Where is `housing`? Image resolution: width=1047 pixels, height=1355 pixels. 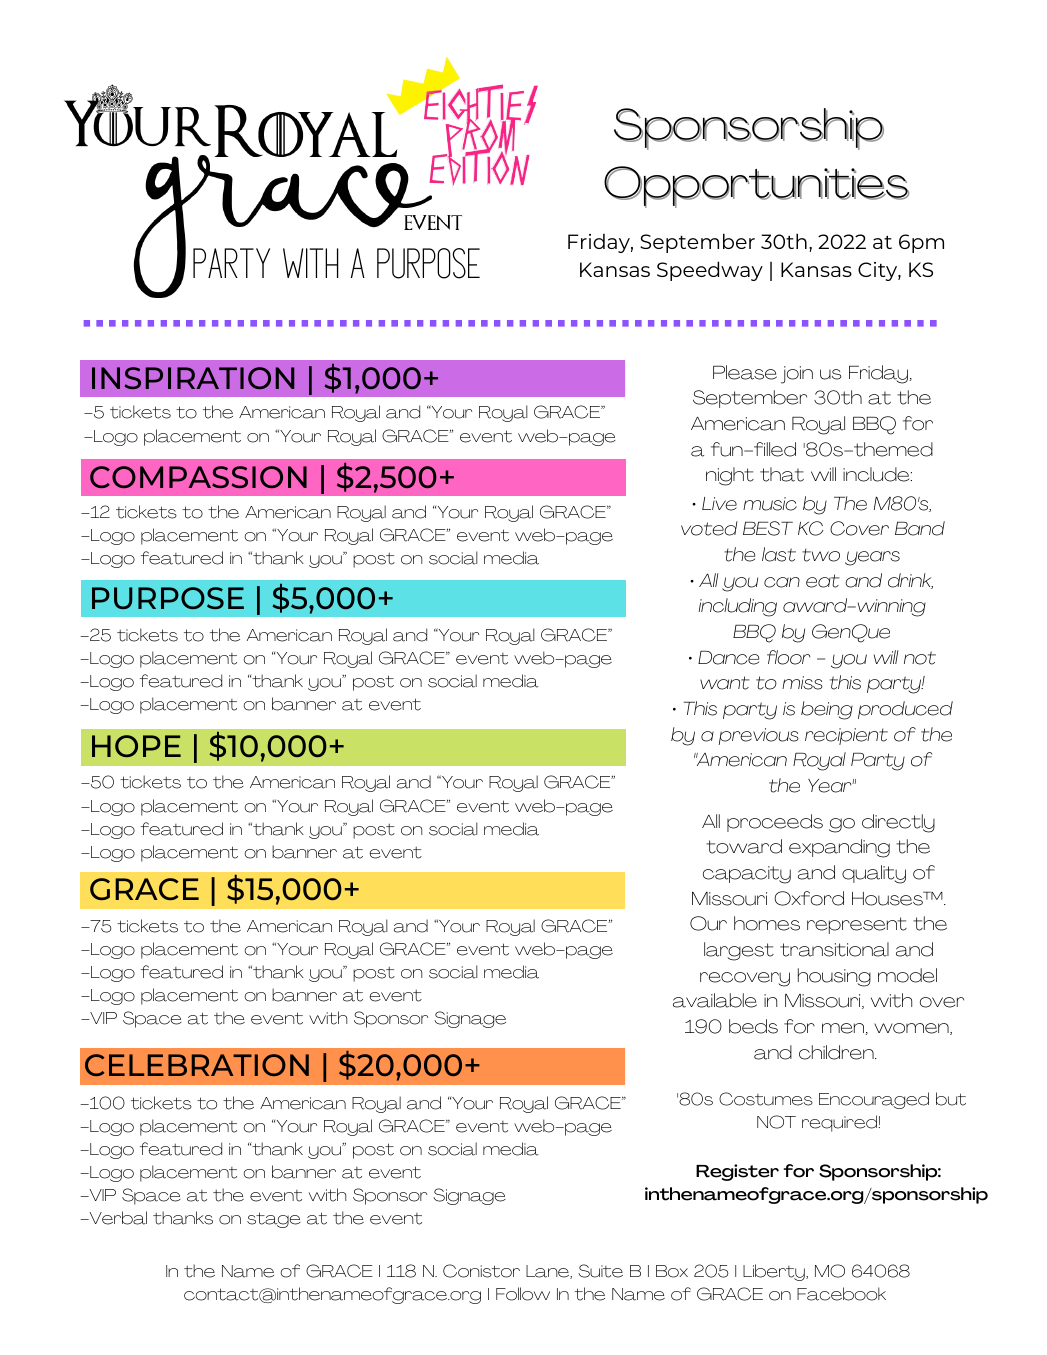
housing is located at coordinates (834, 977).
